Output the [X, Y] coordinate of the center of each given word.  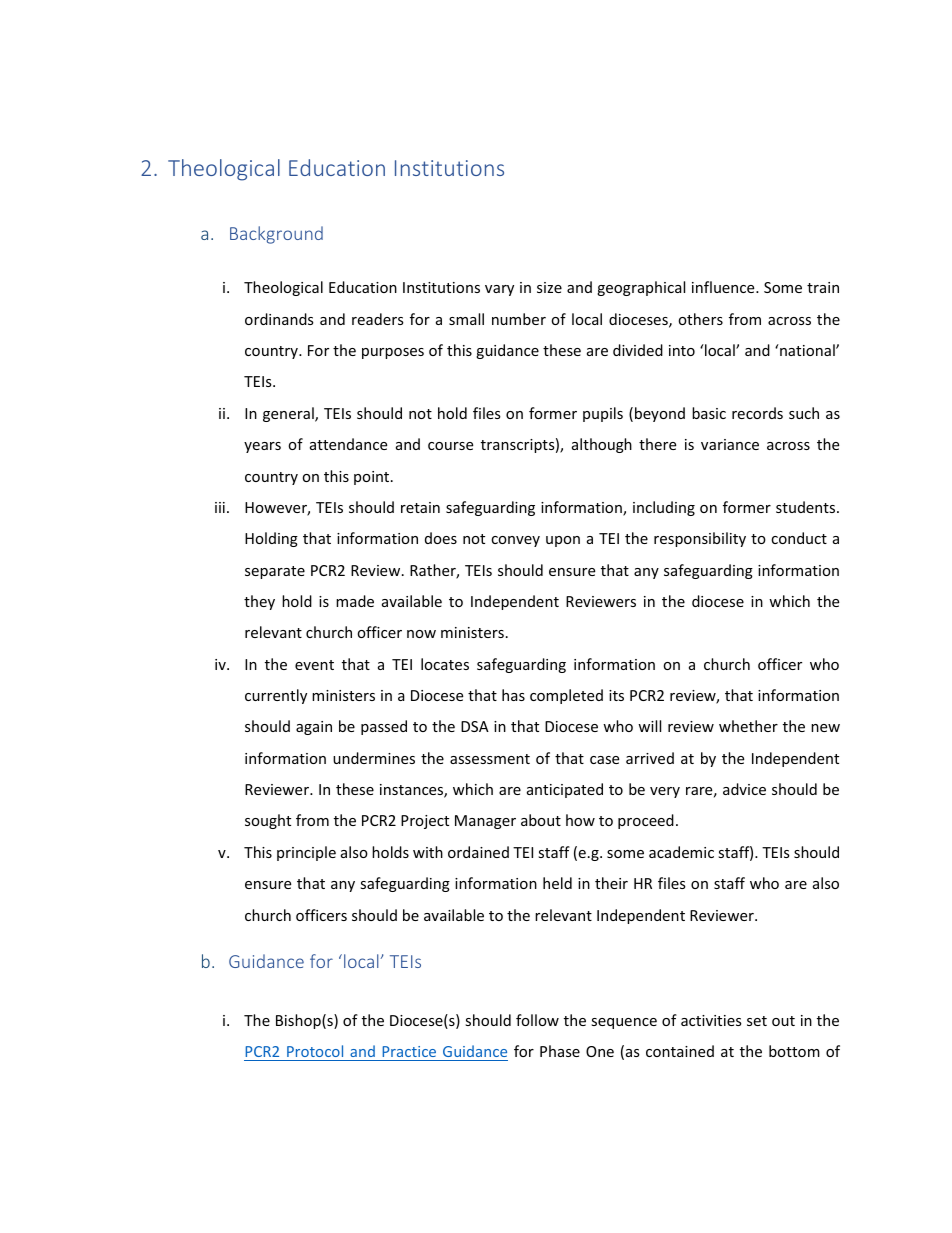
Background [276, 235]
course [450, 446]
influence [724, 287]
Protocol [315, 1053]
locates [445, 664]
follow [537, 1020]
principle [306, 853]
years [262, 447]
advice [744, 789]
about [541, 820]
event [314, 665]
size [549, 287]
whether [748, 726]
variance [730, 444]
